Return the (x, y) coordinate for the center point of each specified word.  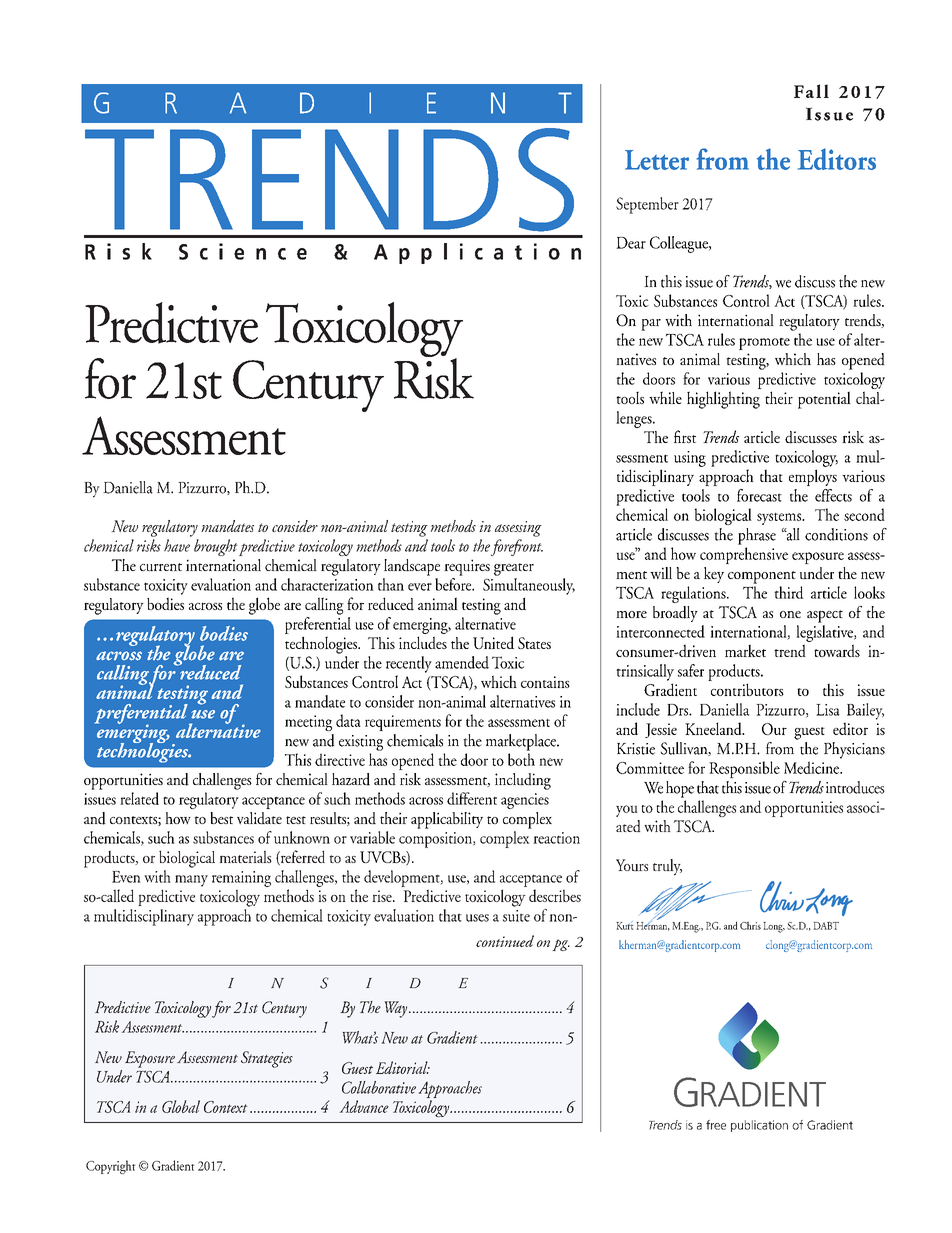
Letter (657, 160)
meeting (308, 723)
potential (824, 400)
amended (462, 662)
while (665, 397)
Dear (631, 243)
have (177, 545)
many (191, 881)
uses (477, 918)
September (647, 205)
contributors (747, 689)
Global (181, 1106)
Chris (750, 925)
